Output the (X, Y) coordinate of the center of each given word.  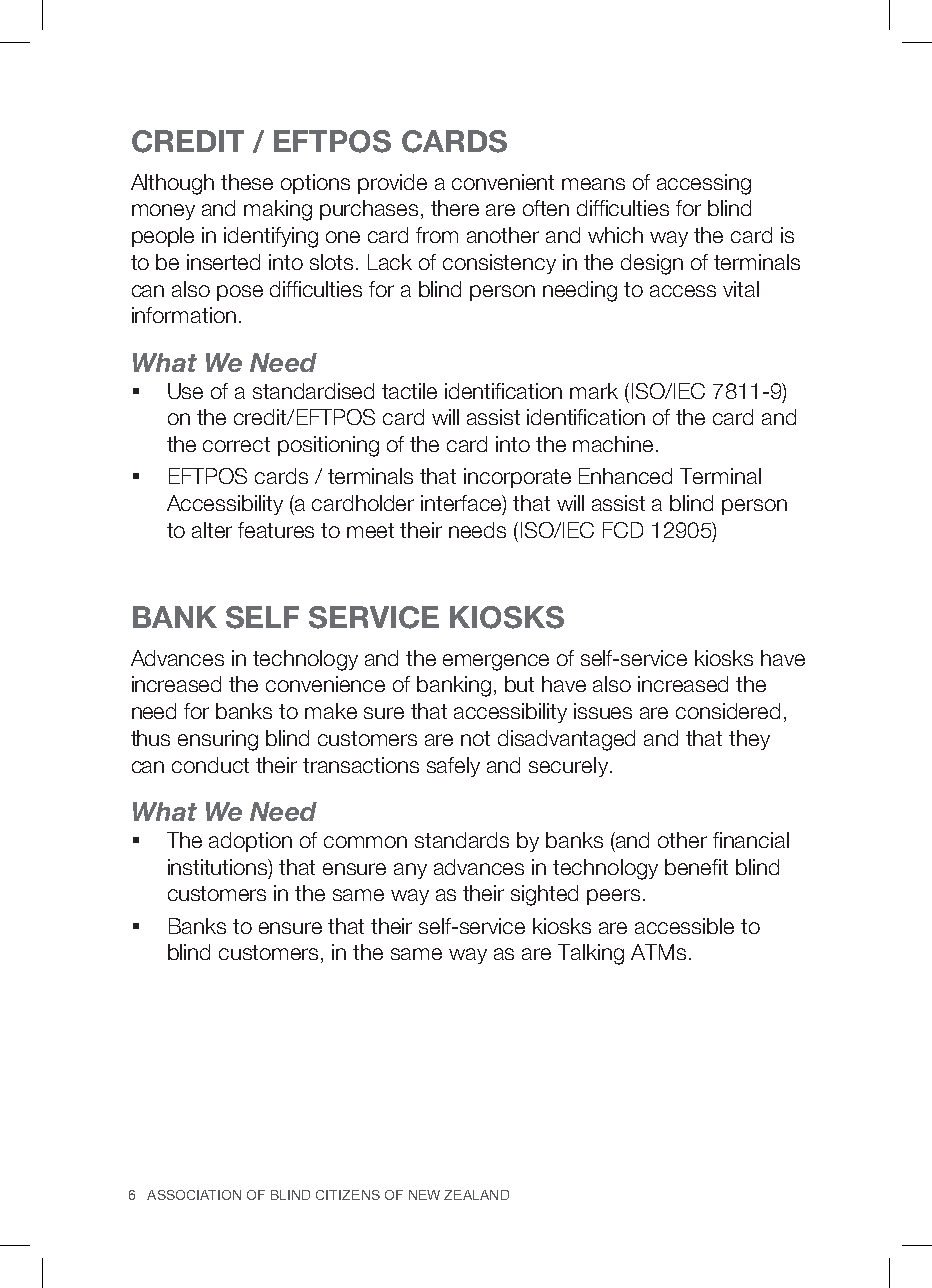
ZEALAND (476, 1195)
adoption (250, 842)
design (652, 264)
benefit (696, 867)
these (247, 182)
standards (462, 840)
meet (370, 530)
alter (212, 530)
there (455, 208)
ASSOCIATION (194, 1195)
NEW (424, 1195)
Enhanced (625, 476)
